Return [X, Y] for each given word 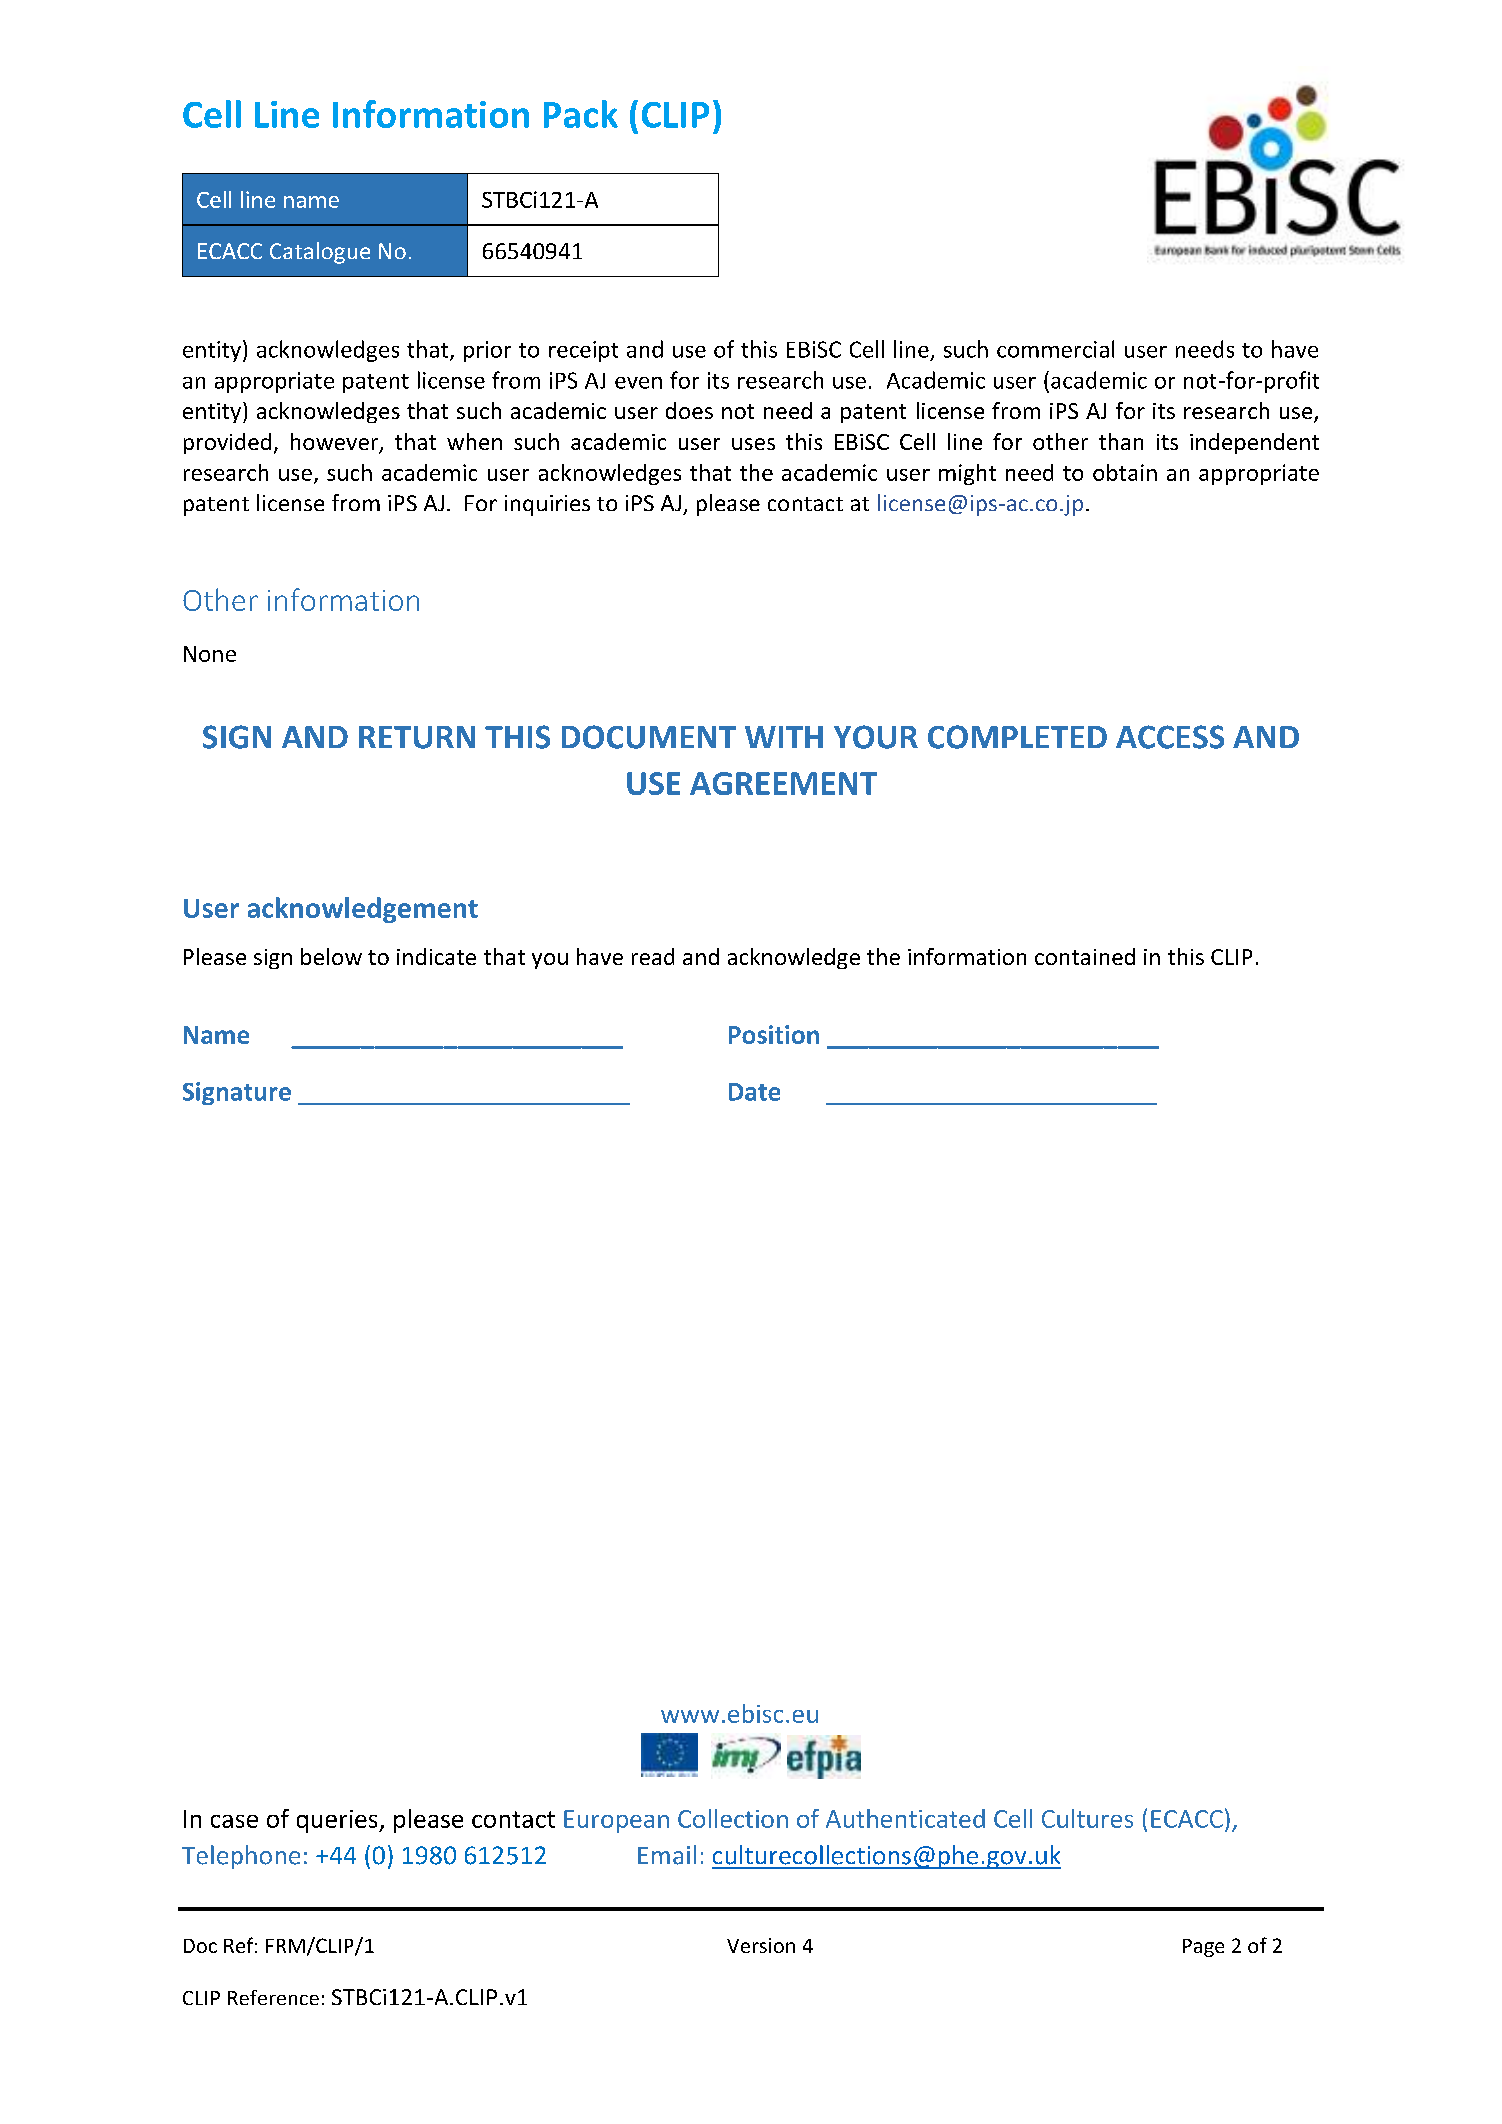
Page [1203, 1948]
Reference [273, 1997]
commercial [1055, 349]
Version [761, 1945]
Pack [581, 114]
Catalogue [320, 253]
